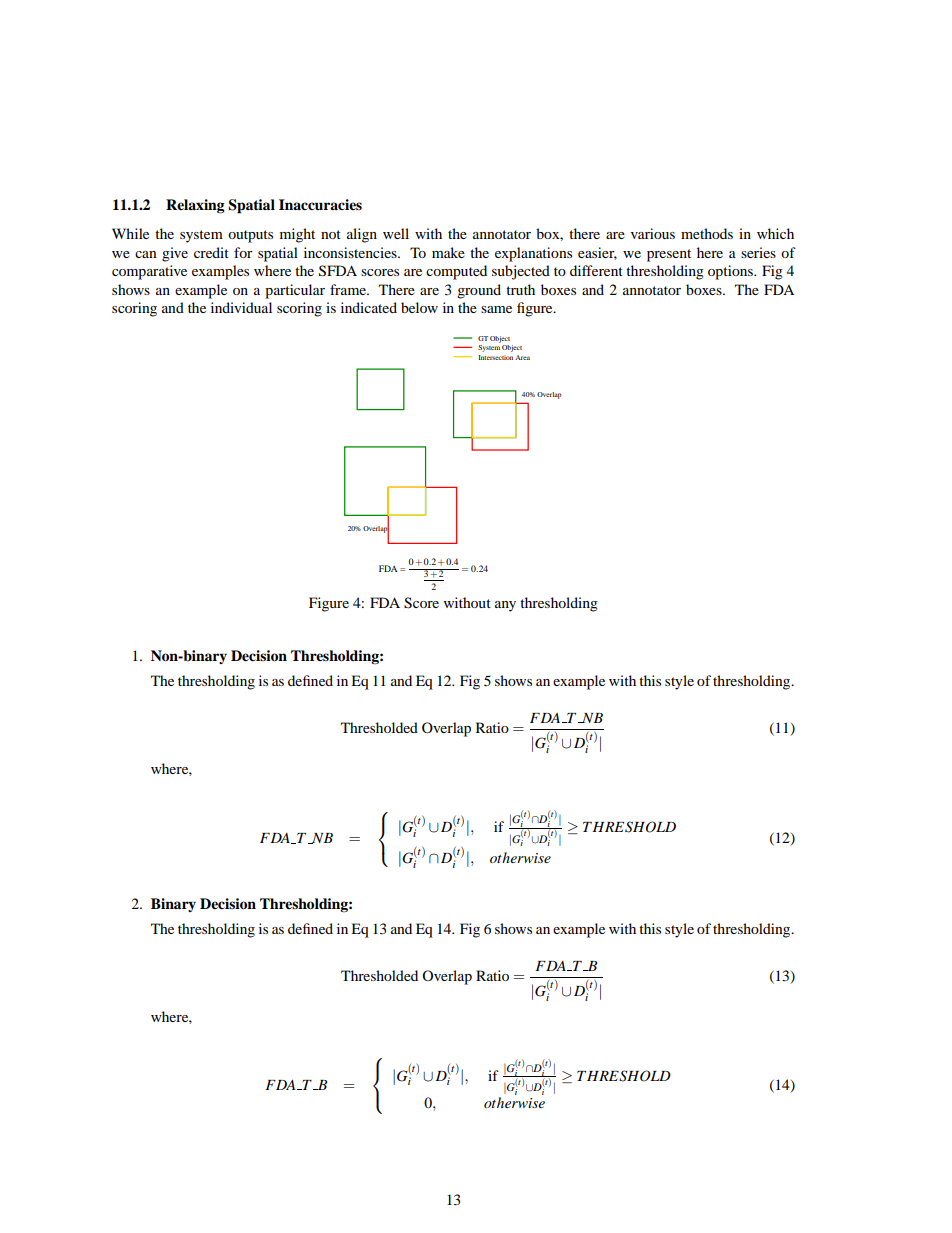  Describe the element at coordinates (707, 233) in the page. I see `methods` at that location.
